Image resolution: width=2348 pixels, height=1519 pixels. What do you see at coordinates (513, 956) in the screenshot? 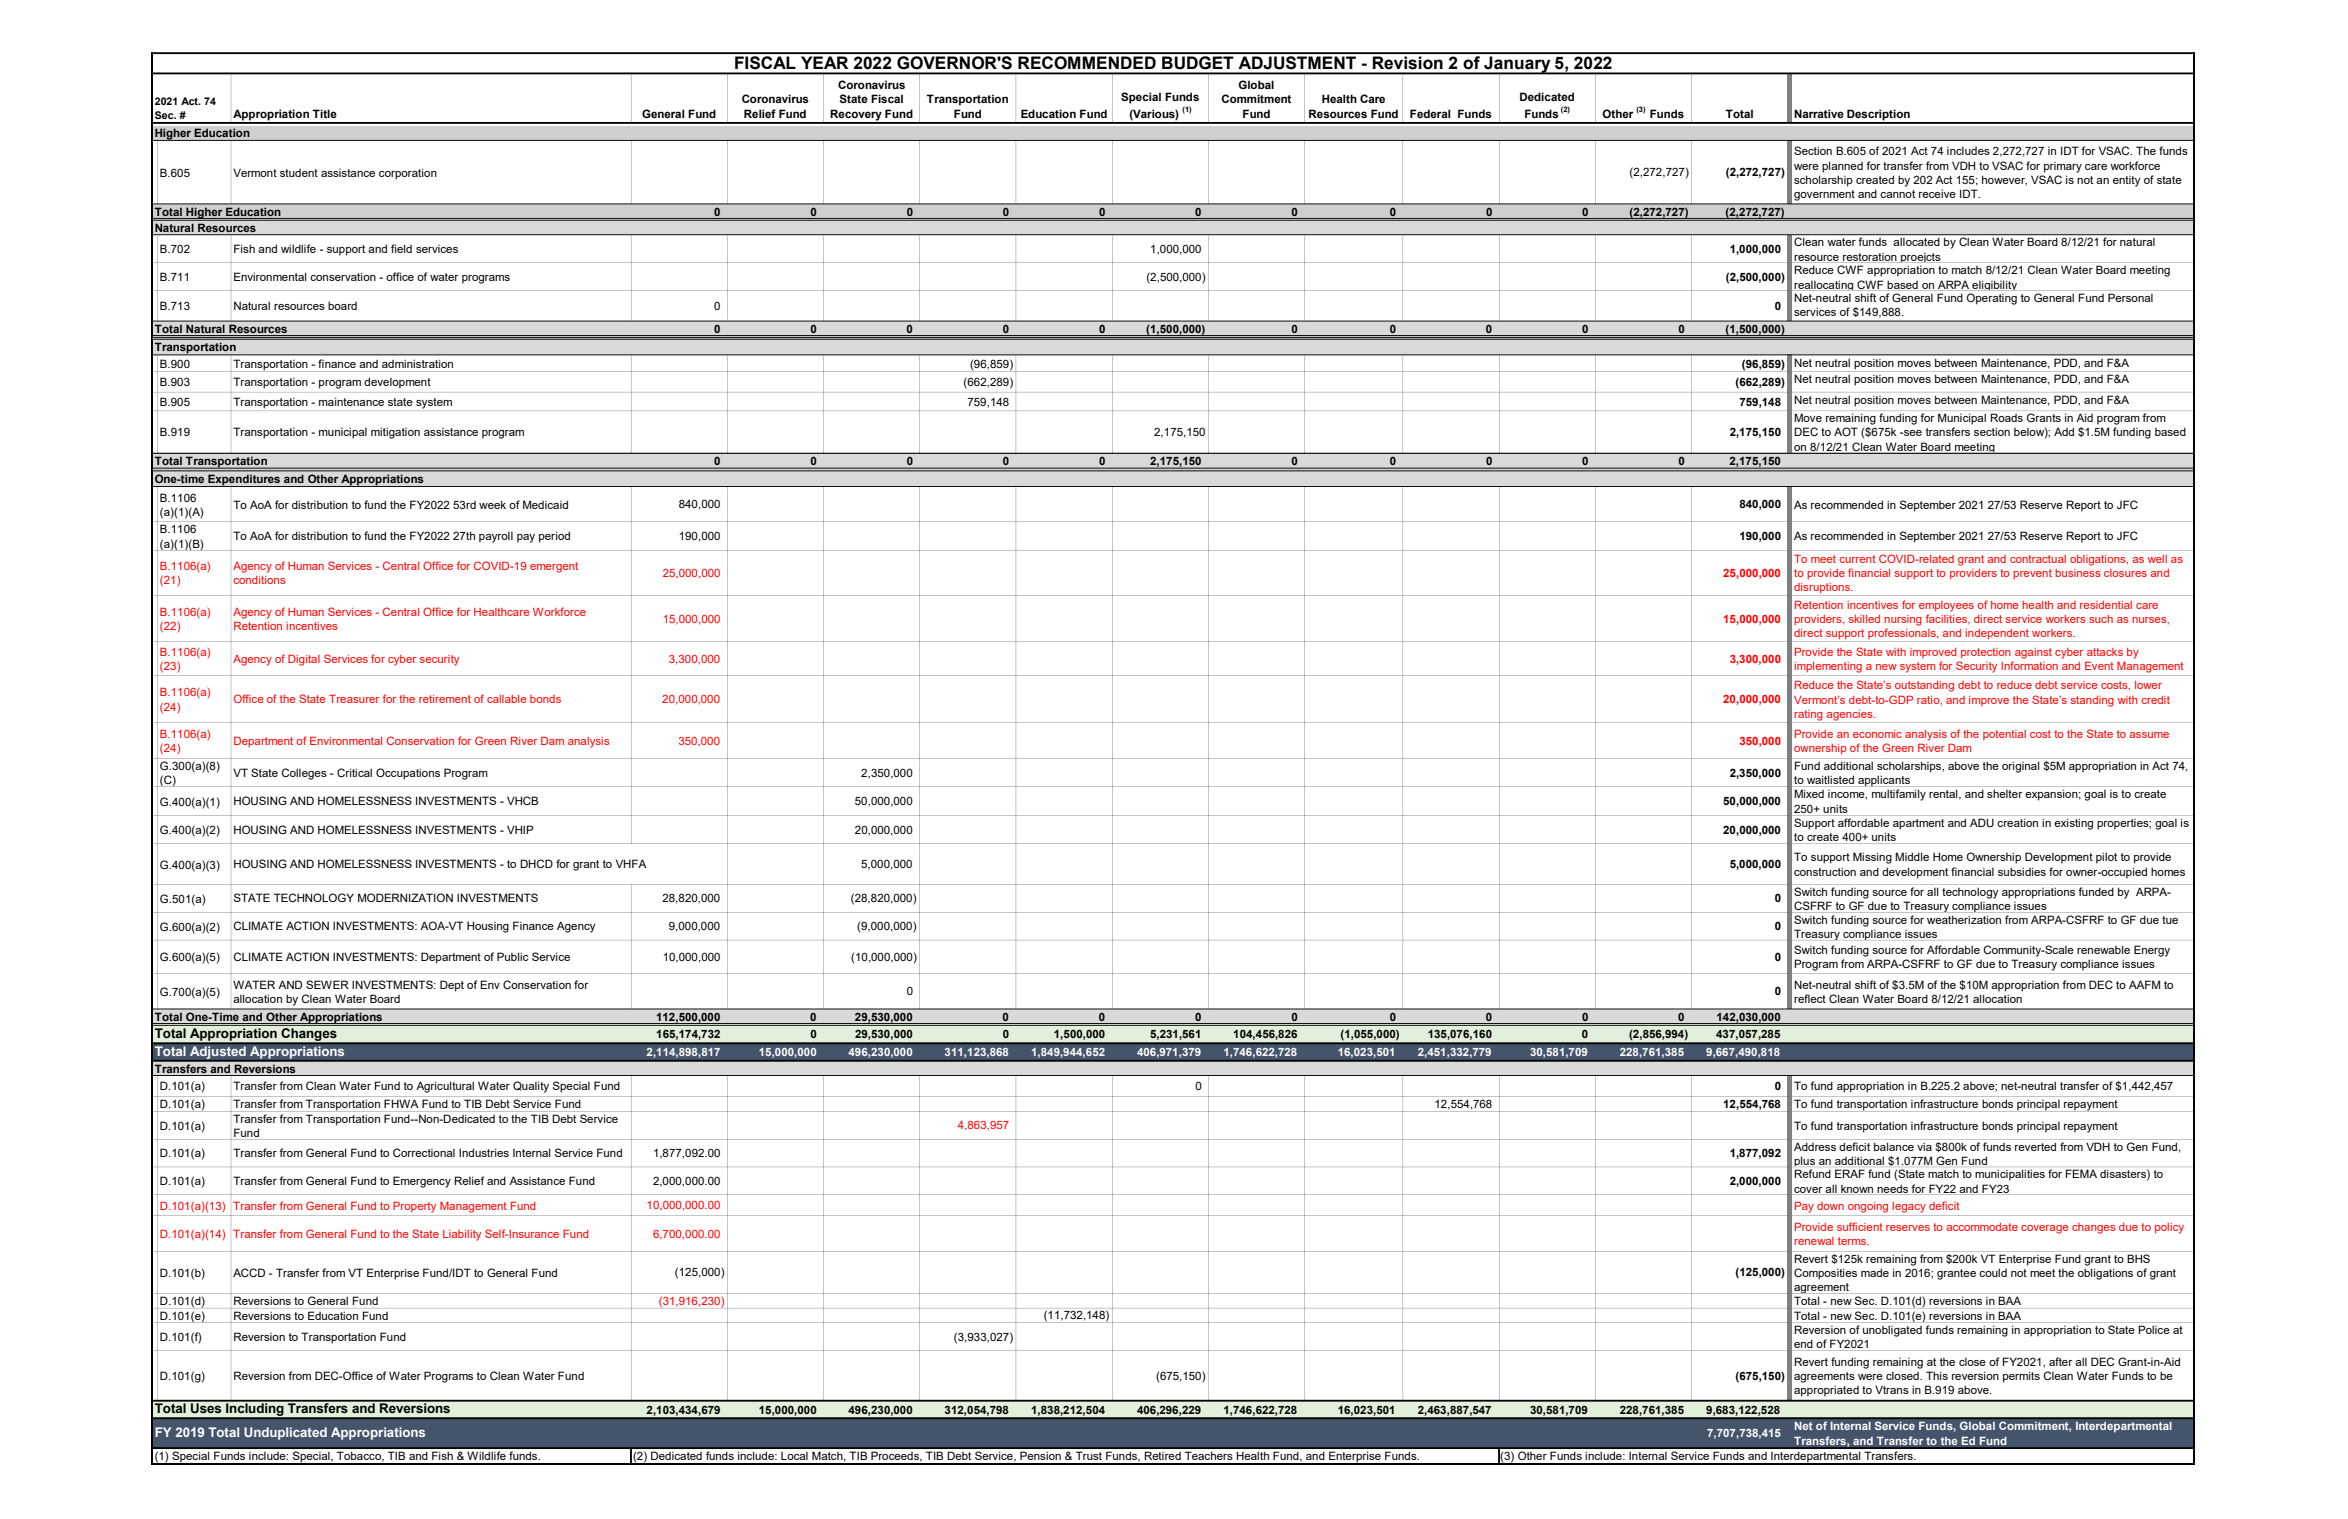
I see `Public` at bounding box center [513, 956].
